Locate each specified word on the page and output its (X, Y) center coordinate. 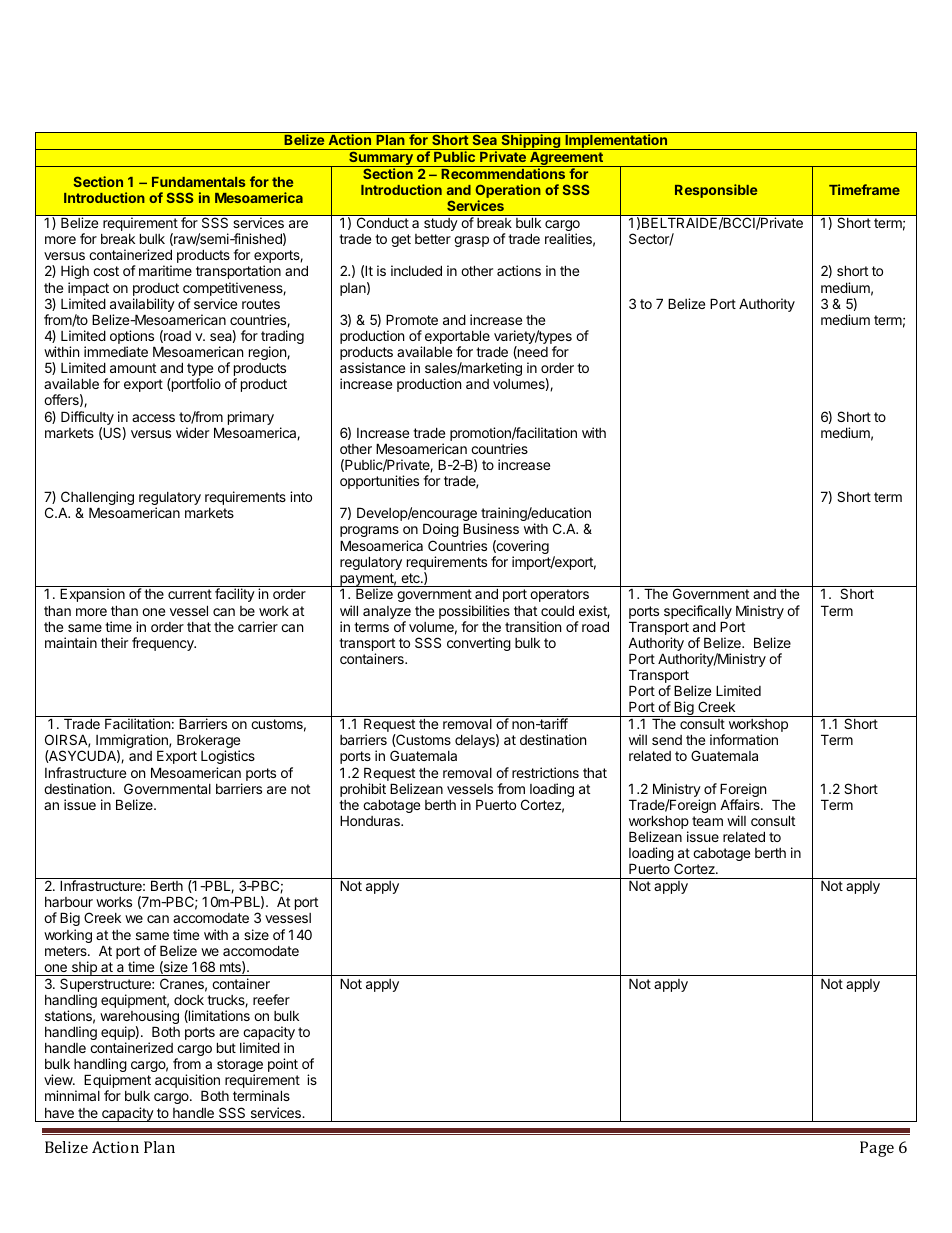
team (707, 821)
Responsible (716, 191)
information (744, 739)
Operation (508, 192)
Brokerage (208, 742)
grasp (471, 241)
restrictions (545, 772)
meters (67, 951)
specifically (698, 613)
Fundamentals (198, 182)
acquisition (187, 1082)
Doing (441, 530)
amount (133, 368)
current (190, 594)
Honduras (371, 820)
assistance (372, 367)
